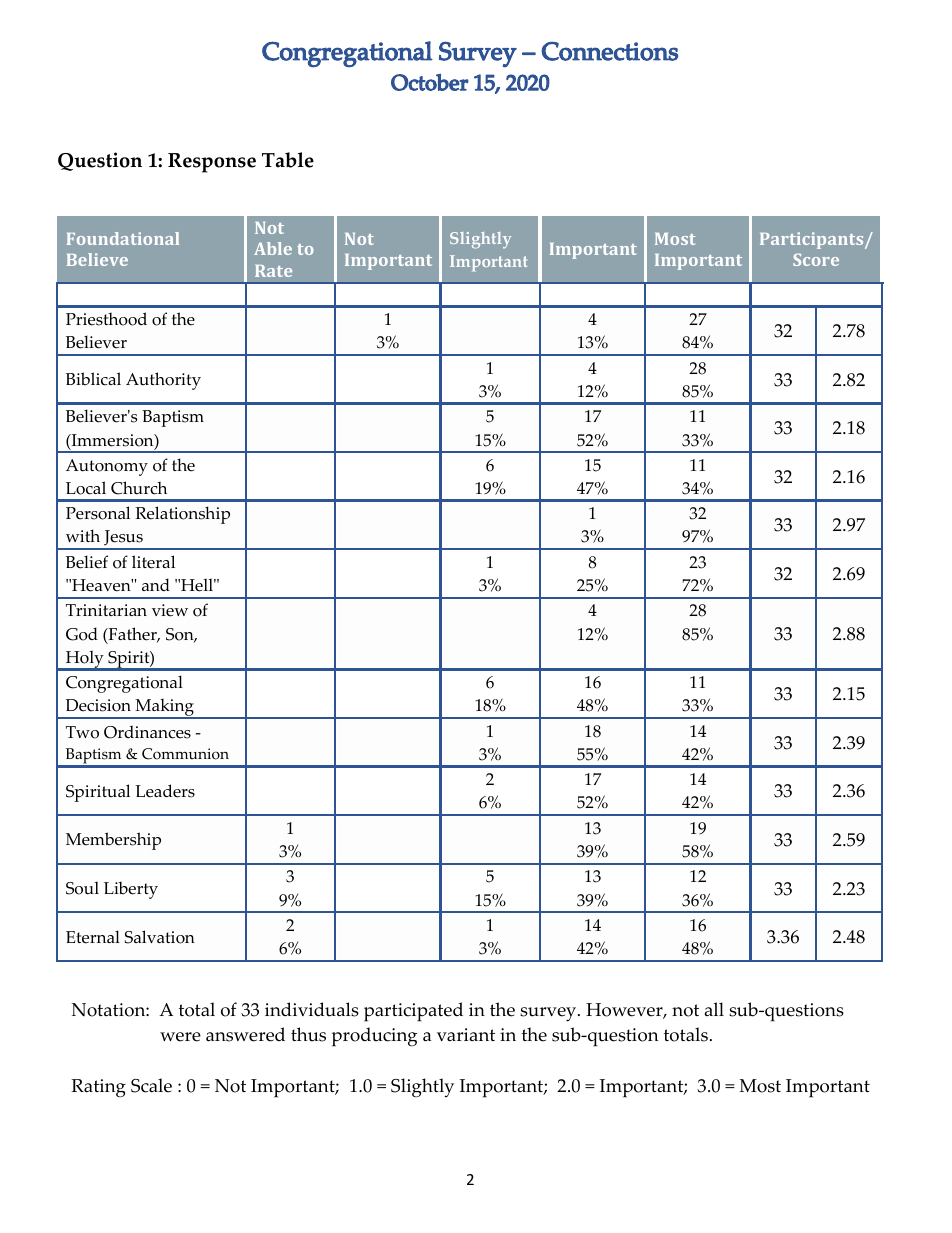 This screenshot has height=1233, width=952. I want to click on literal, so click(153, 562).
